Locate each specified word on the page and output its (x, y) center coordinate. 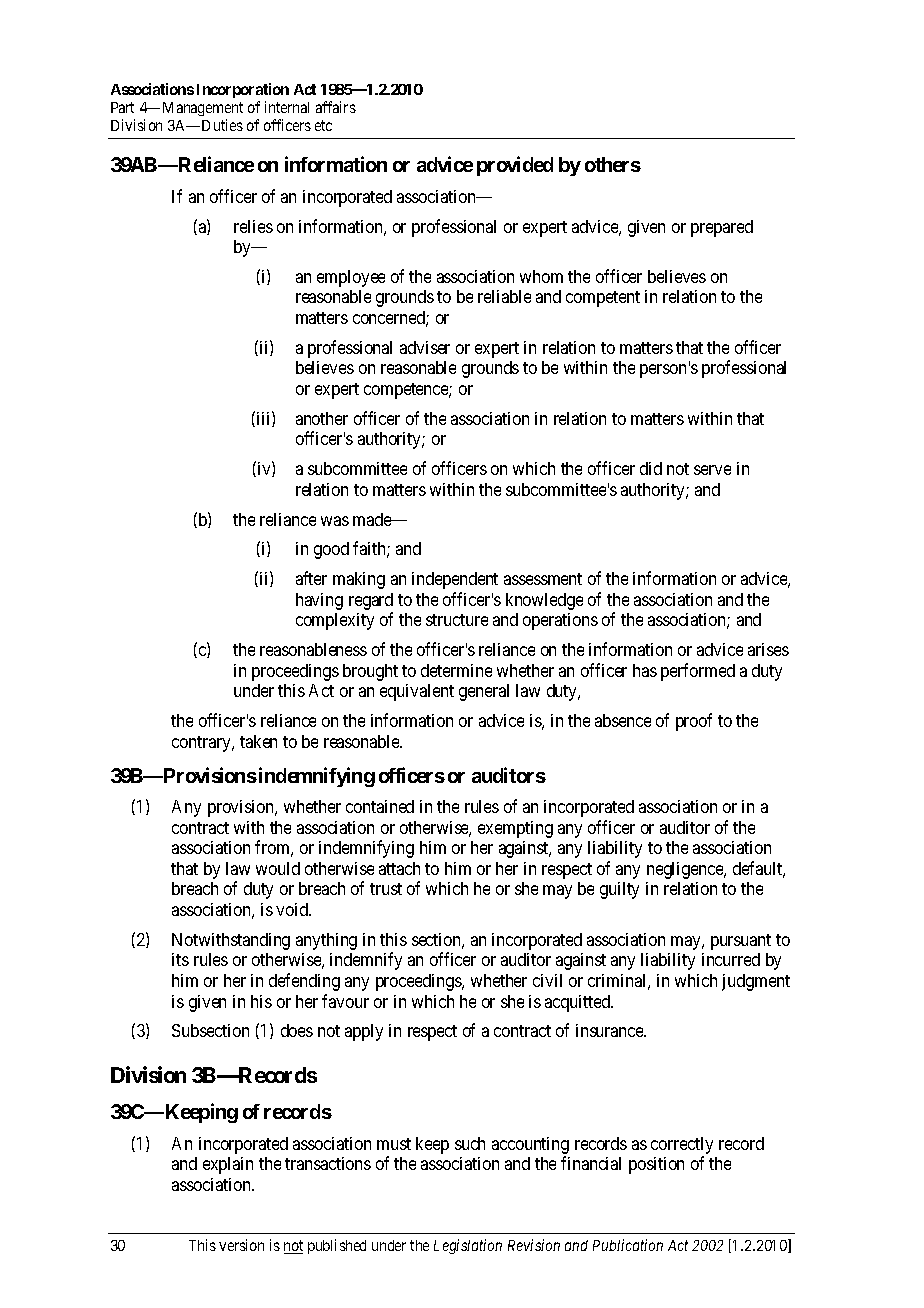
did (651, 468)
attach (399, 868)
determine (456, 670)
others (613, 164)
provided (515, 166)
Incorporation (243, 90)
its (180, 959)
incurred (731, 959)
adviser (425, 347)
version (241, 1245)
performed (698, 672)
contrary (202, 744)
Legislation (468, 1246)
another (322, 418)
